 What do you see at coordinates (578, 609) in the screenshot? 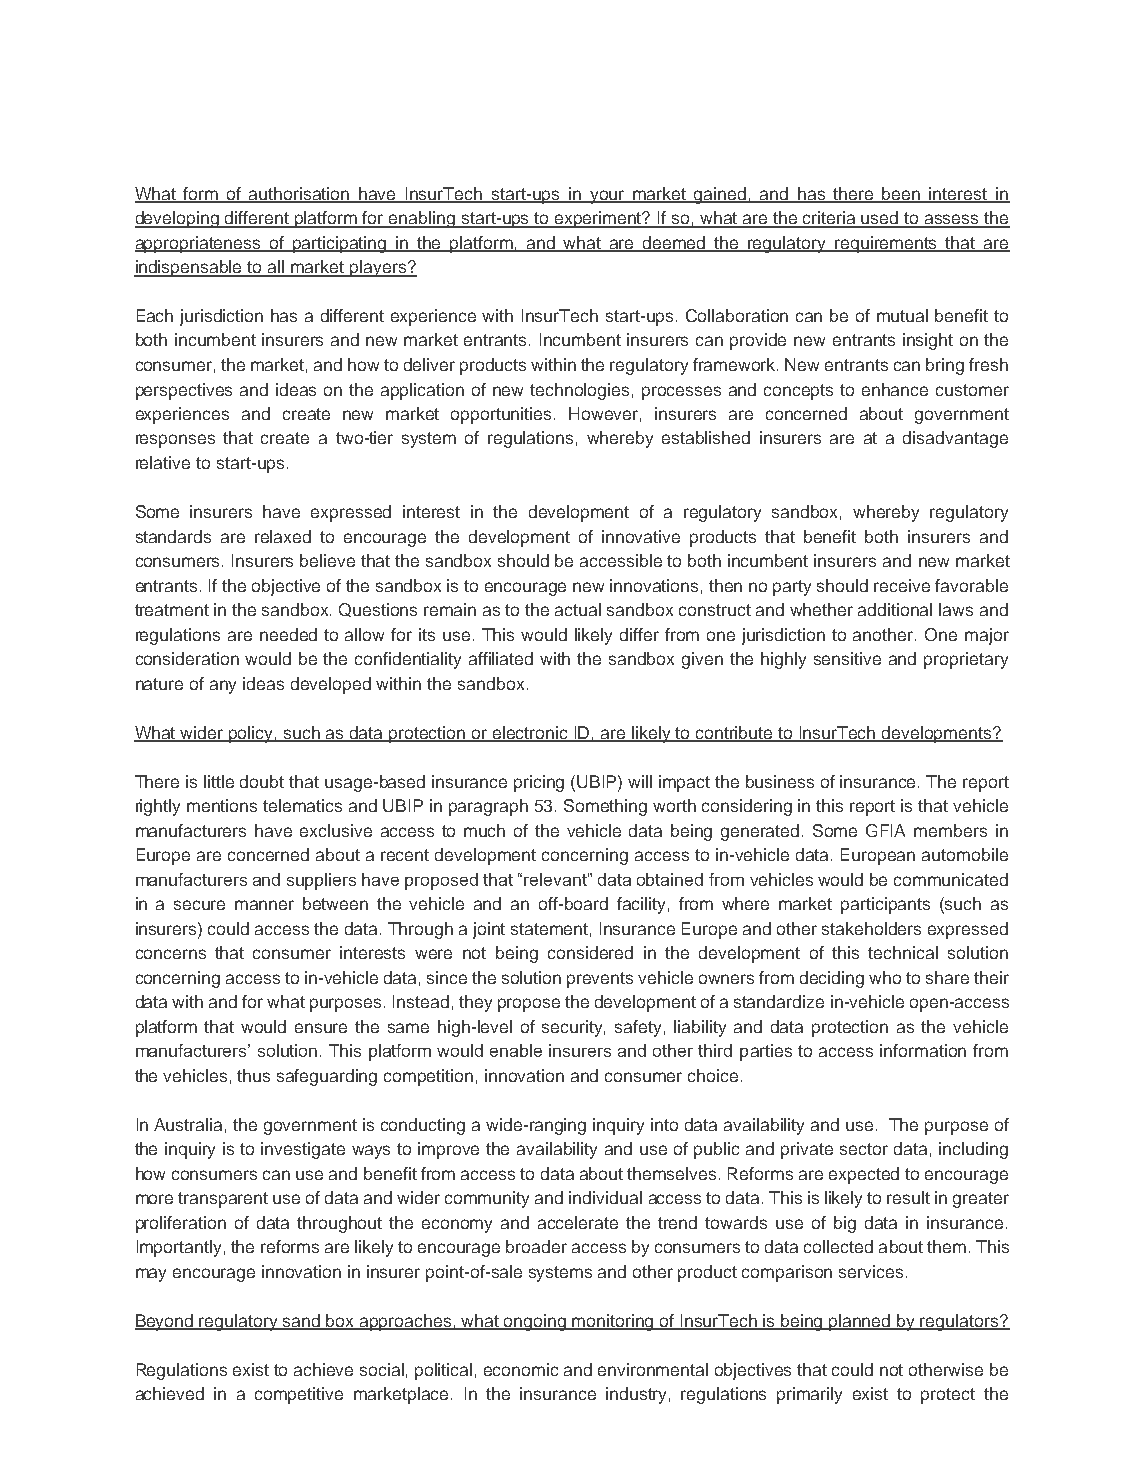
I see `actual` at bounding box center [578, 609].
